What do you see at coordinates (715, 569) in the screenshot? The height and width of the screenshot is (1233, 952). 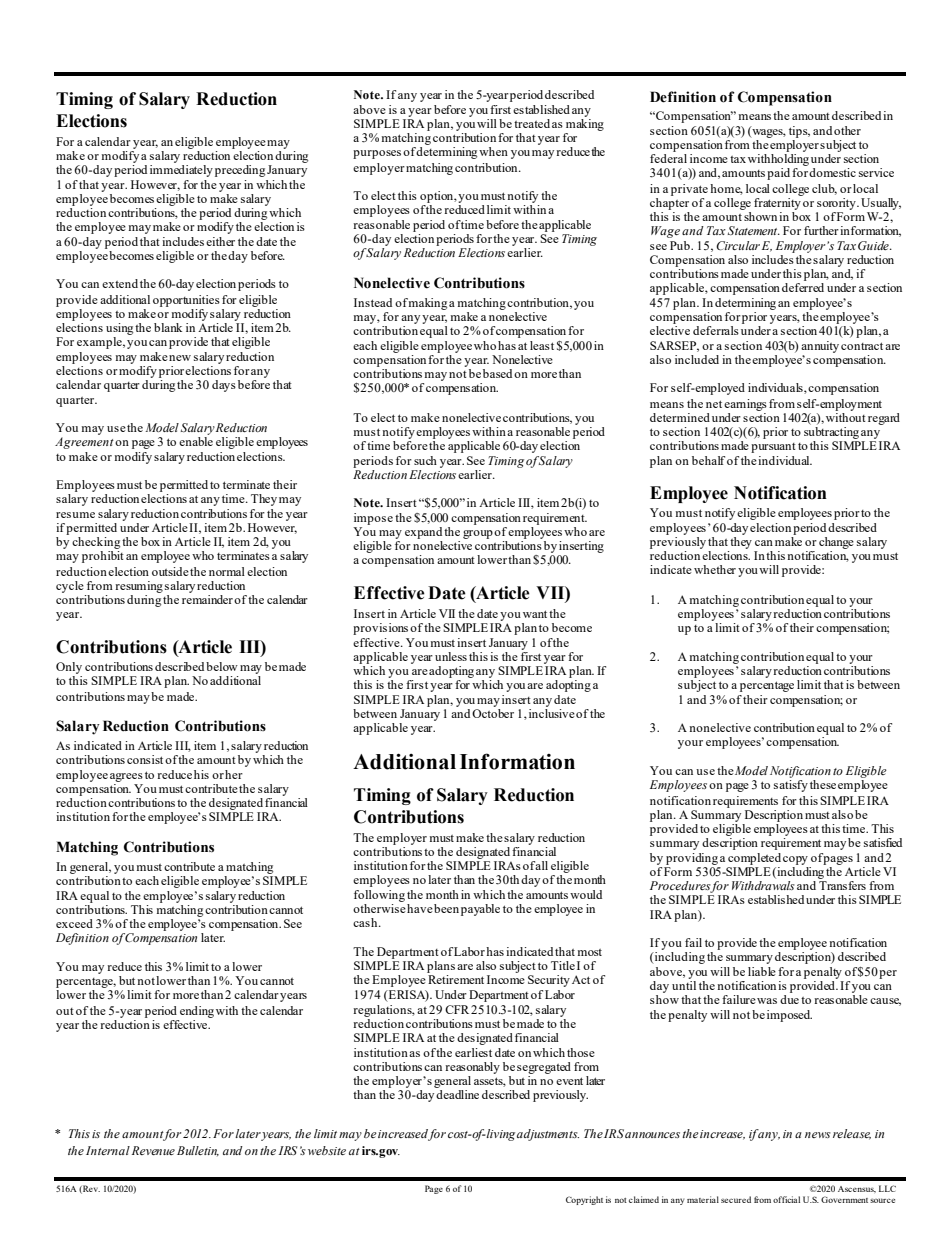 I see `whether` at bounding box center [715, 569].
